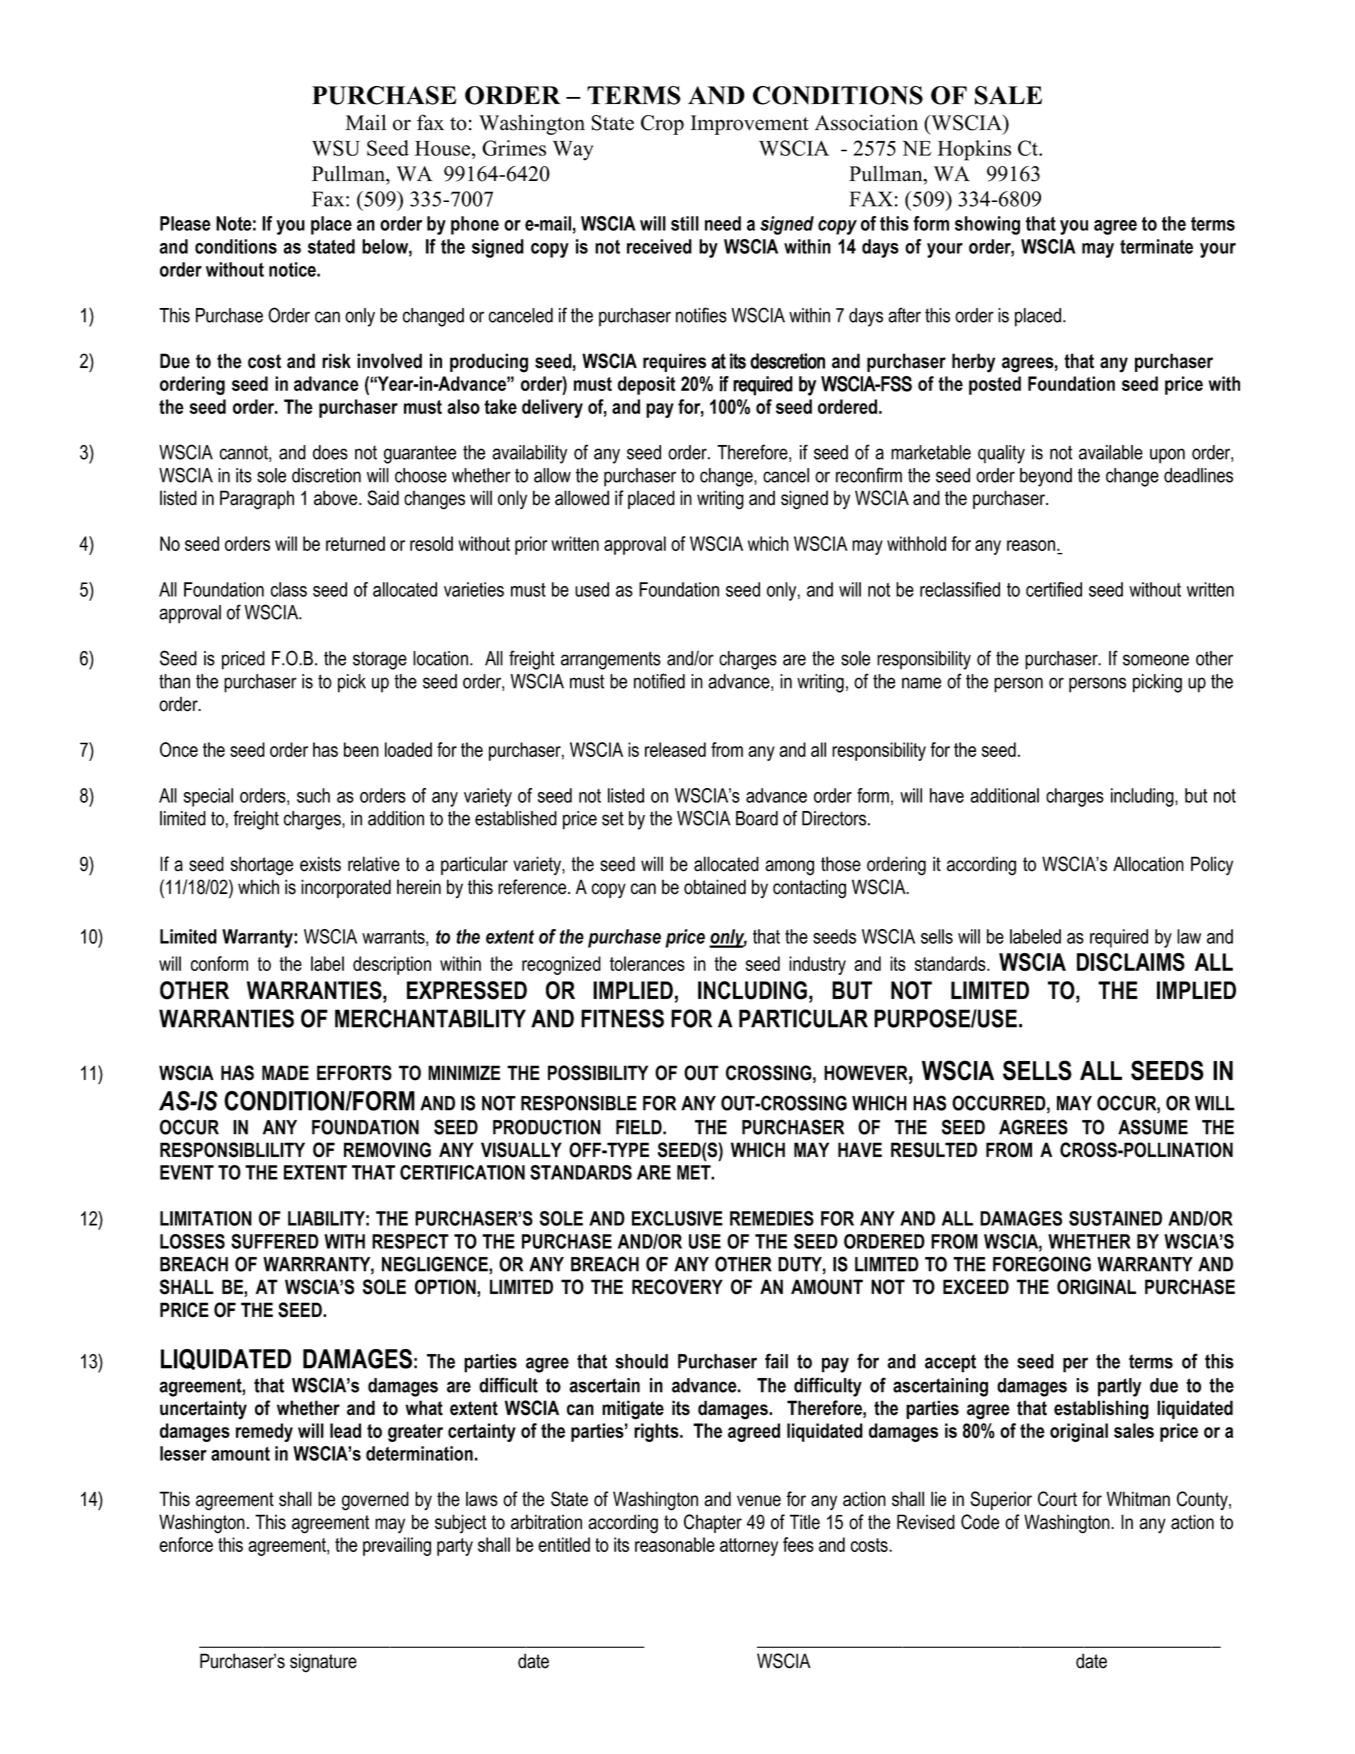  I want to click on WSU, so click(336, 148).
